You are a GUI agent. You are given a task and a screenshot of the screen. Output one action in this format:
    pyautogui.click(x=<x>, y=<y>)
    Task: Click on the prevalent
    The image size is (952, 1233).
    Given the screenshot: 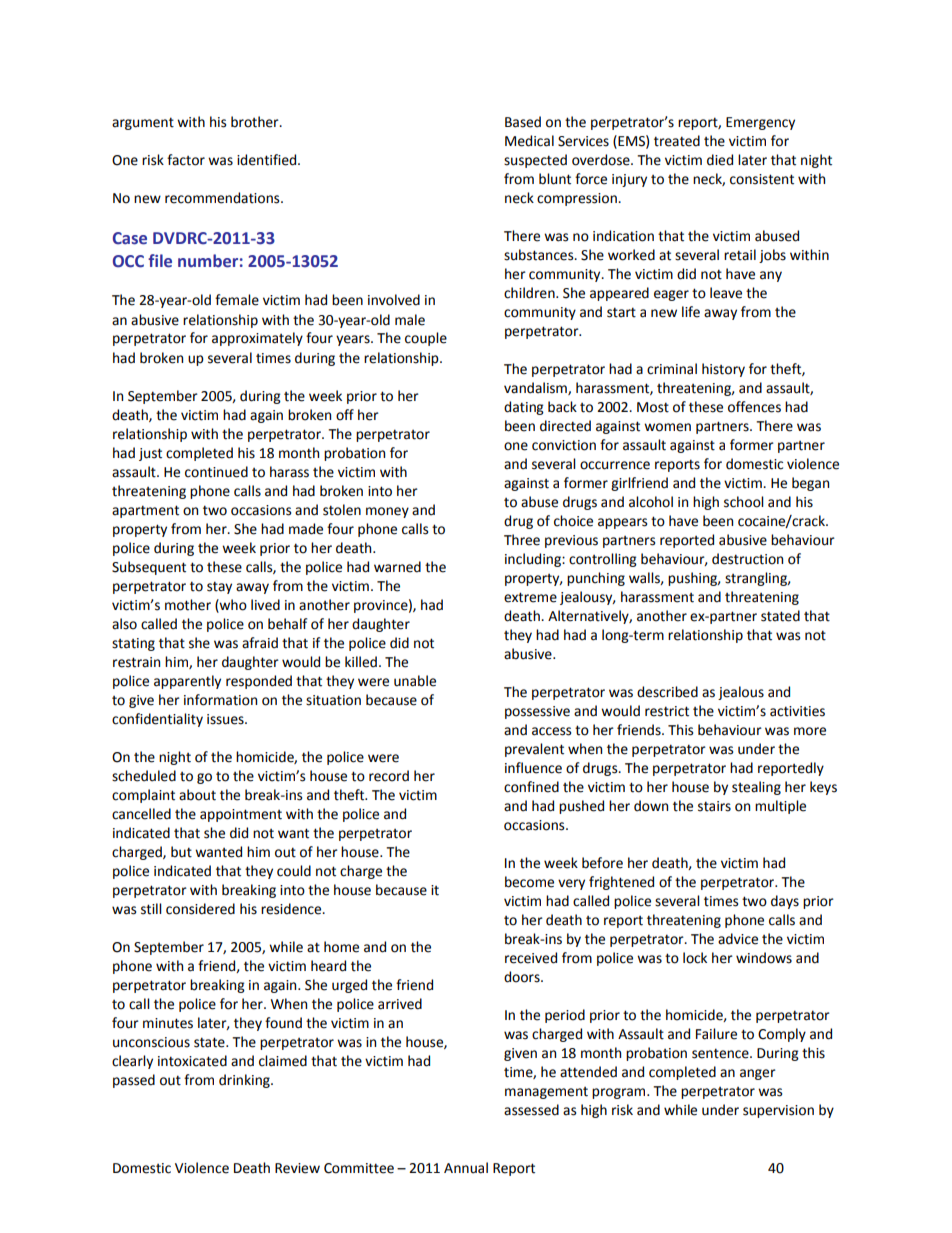 What is the action you would take?
    pyautogui.click(x=534, y=750)
